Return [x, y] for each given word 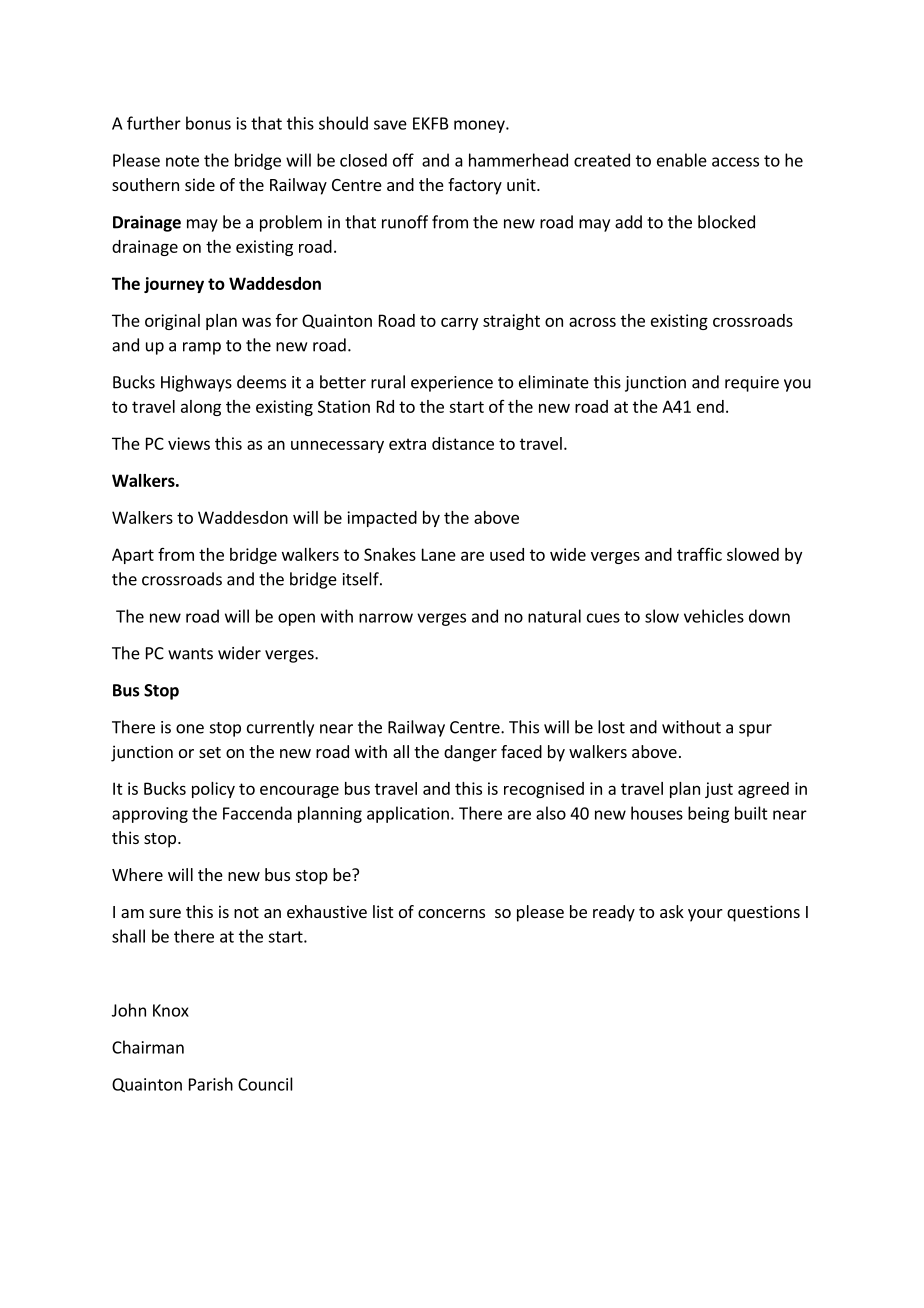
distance [463, 443]
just [719, 790]
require [752, 384]
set [210, 752]
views [189, 443]
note [182, 161]
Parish [211, 1084]
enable [682, 160]
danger [470, 753]
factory [475, 186]
